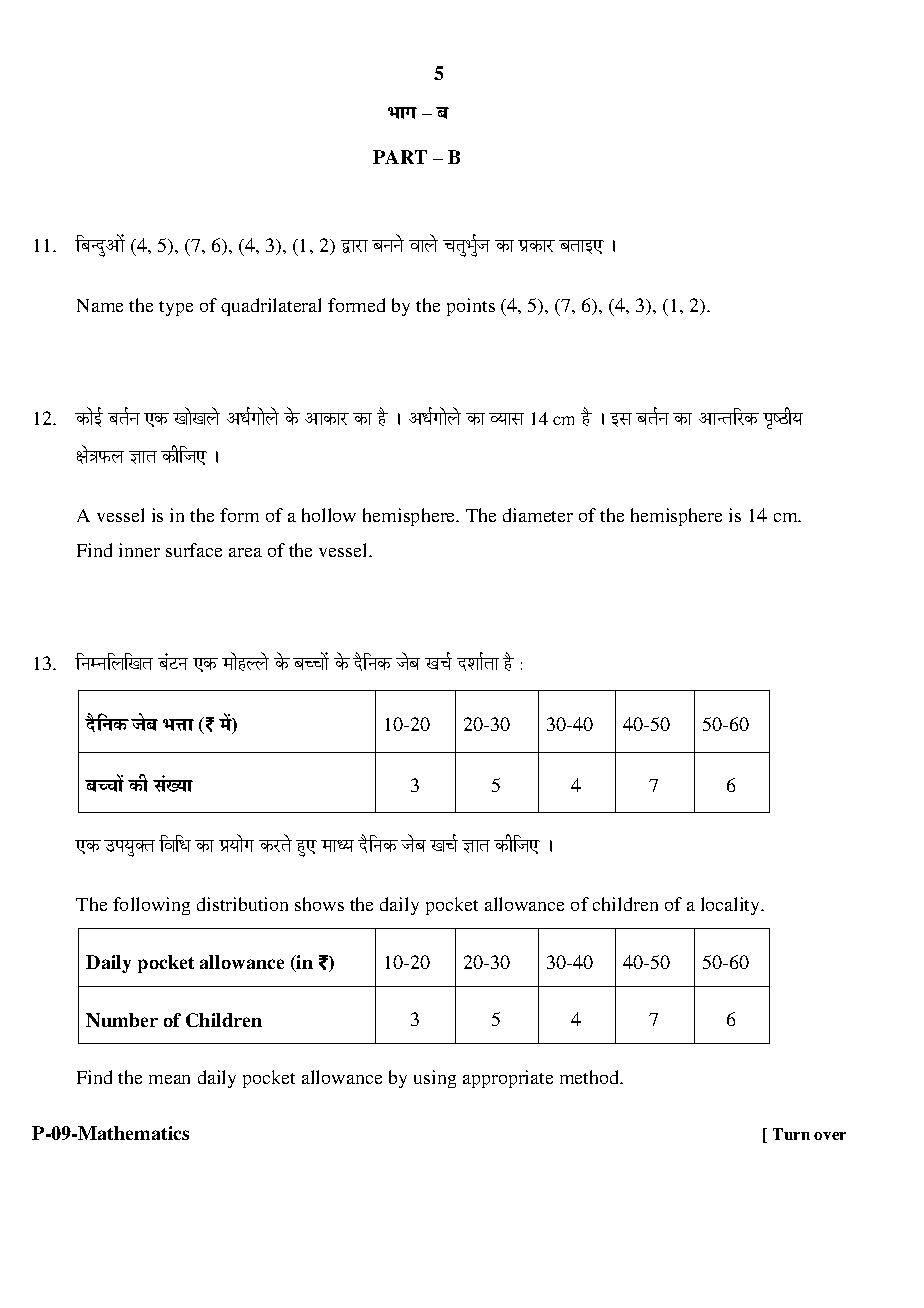 The height and width of the screenshot is (1308, 924). I want to click on mean, so click(169, 1079).
